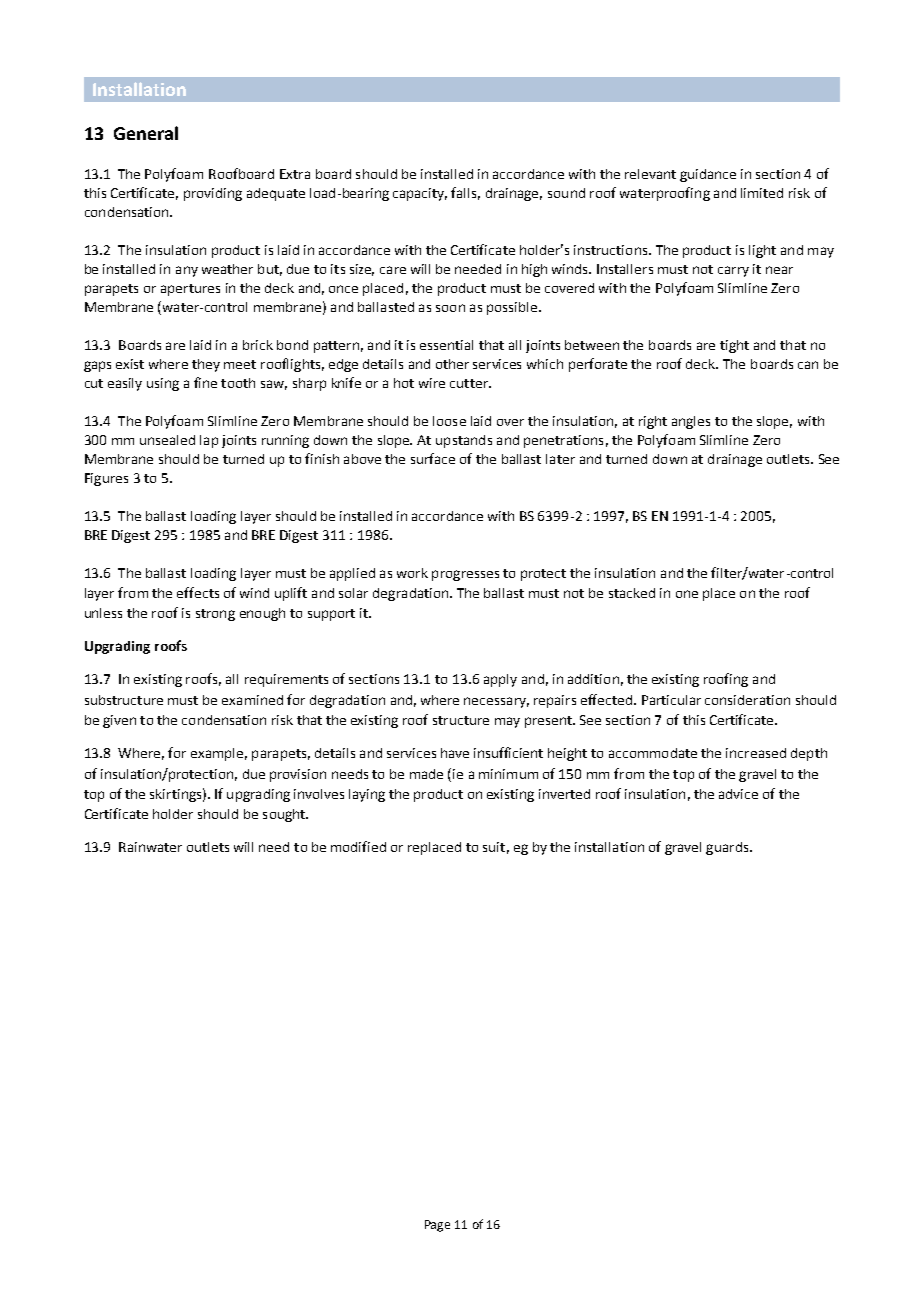  Describe the element at coordinates (420, 194) in the document. I see `capacity` at that location.
